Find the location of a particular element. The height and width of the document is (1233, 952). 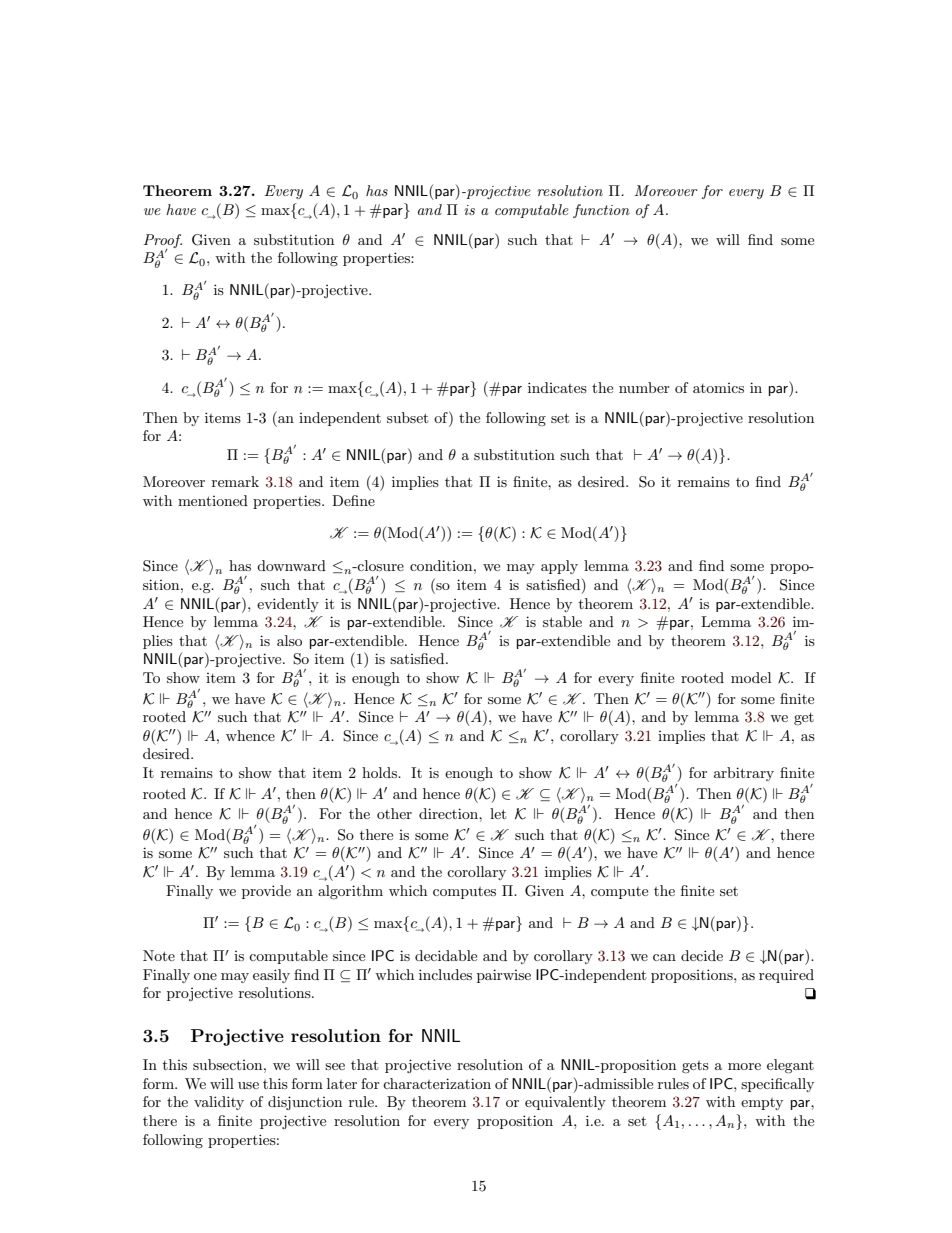

function is located at coordinates (601, 211).
